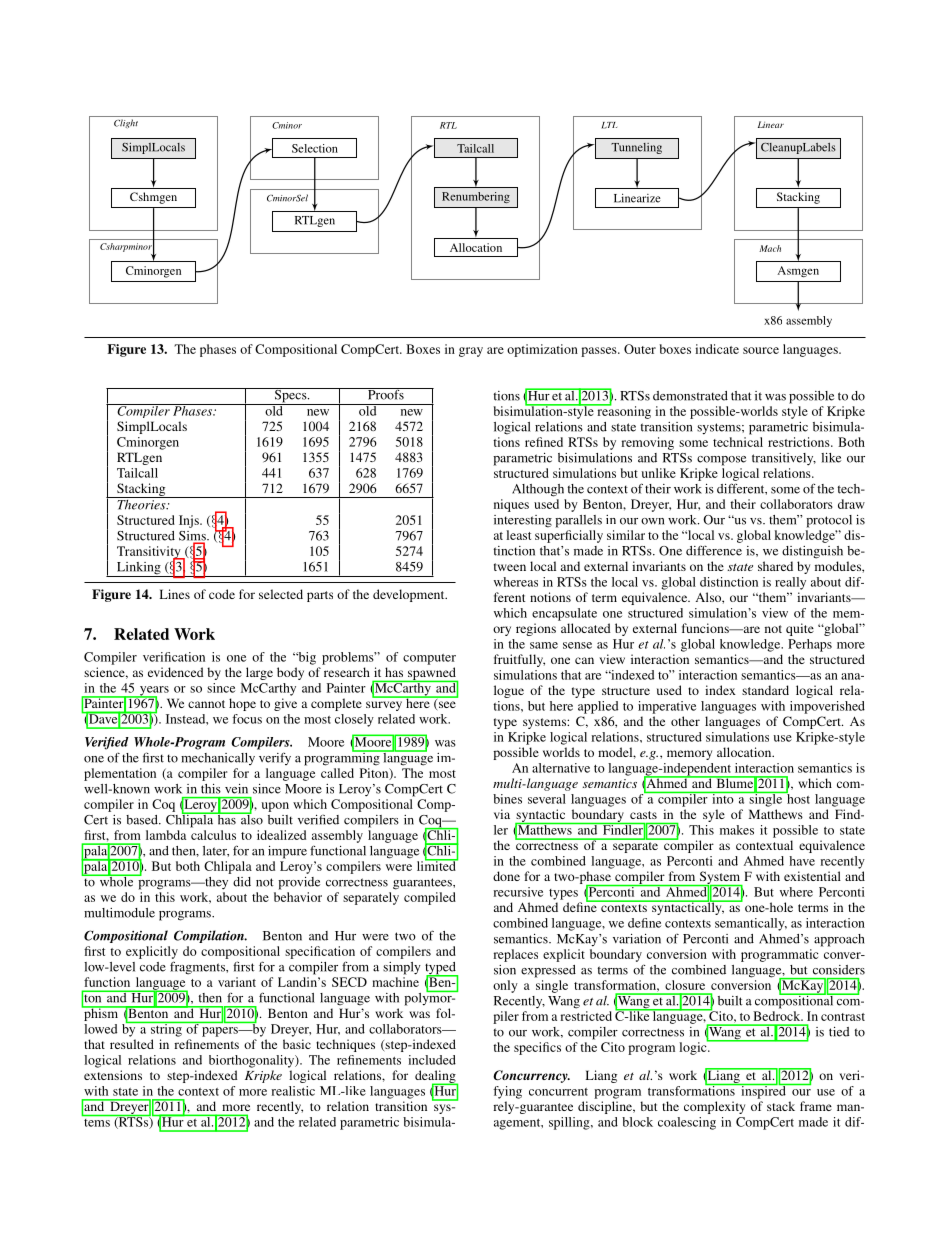  What do you see at coordinates (293, 1091) in the document?
I see `realistic` at bounding box center [293, 1091].
